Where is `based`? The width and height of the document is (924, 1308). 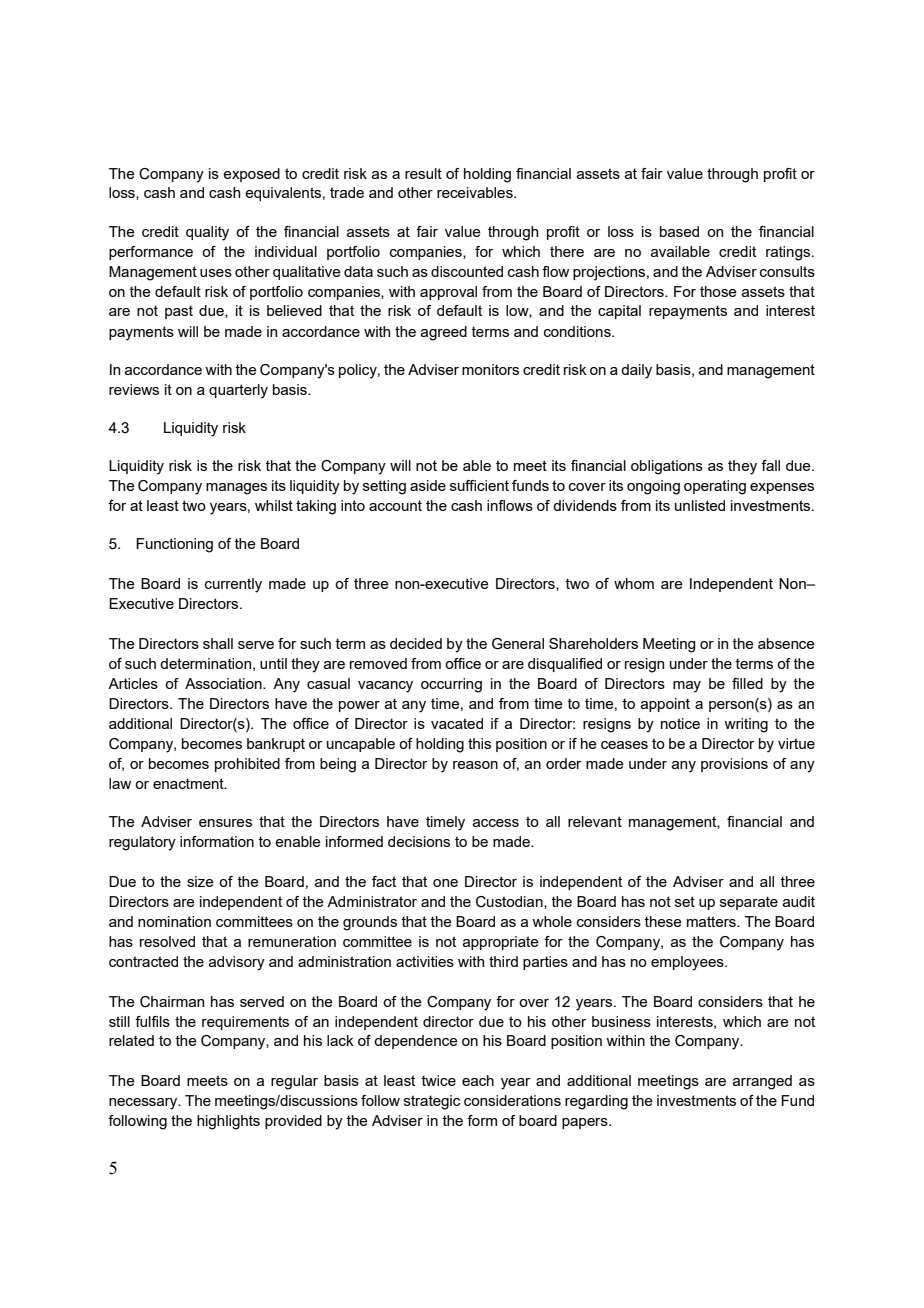 based is located at coordinates (679, 231).
